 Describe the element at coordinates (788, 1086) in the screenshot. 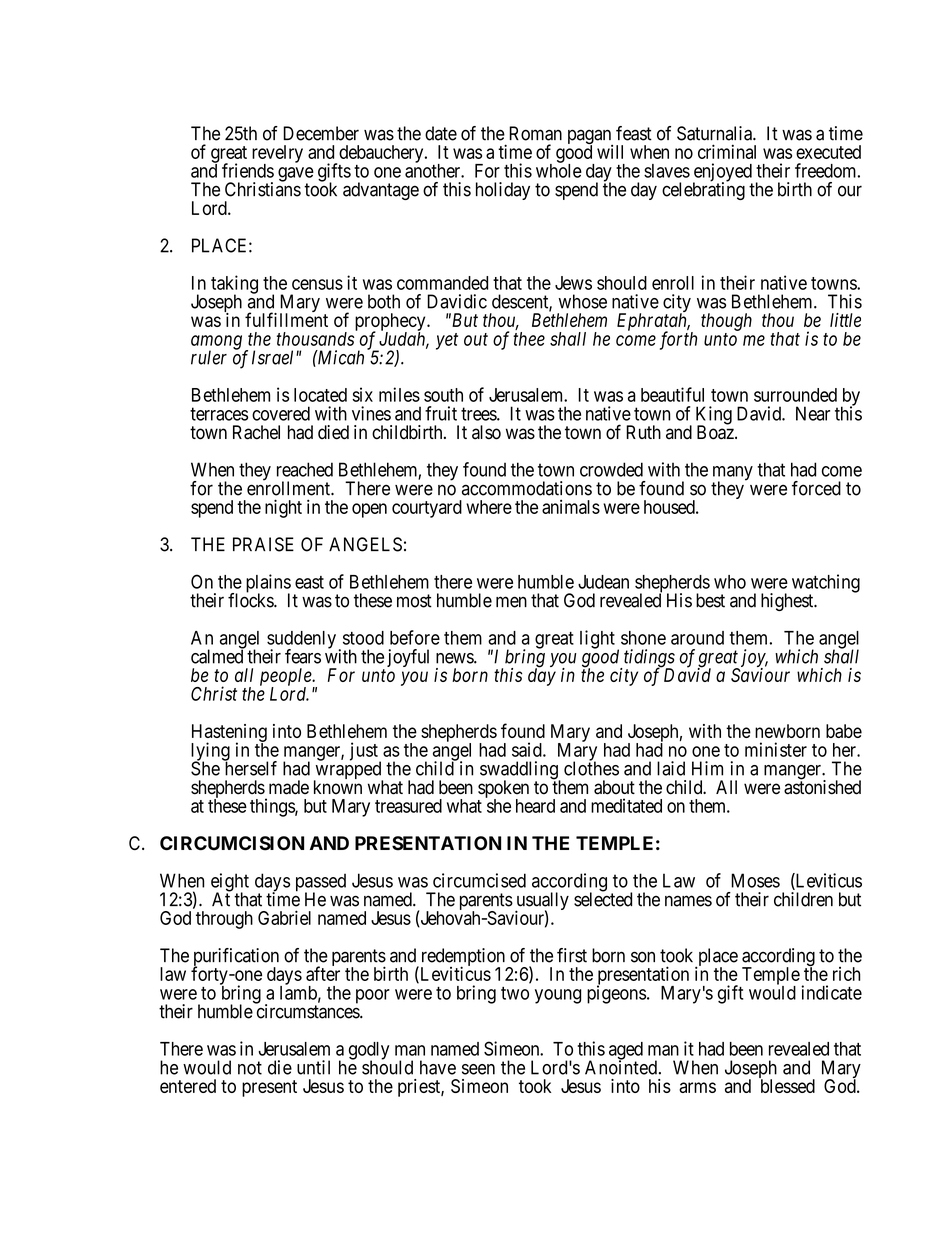

I see `blessed` at that location.
